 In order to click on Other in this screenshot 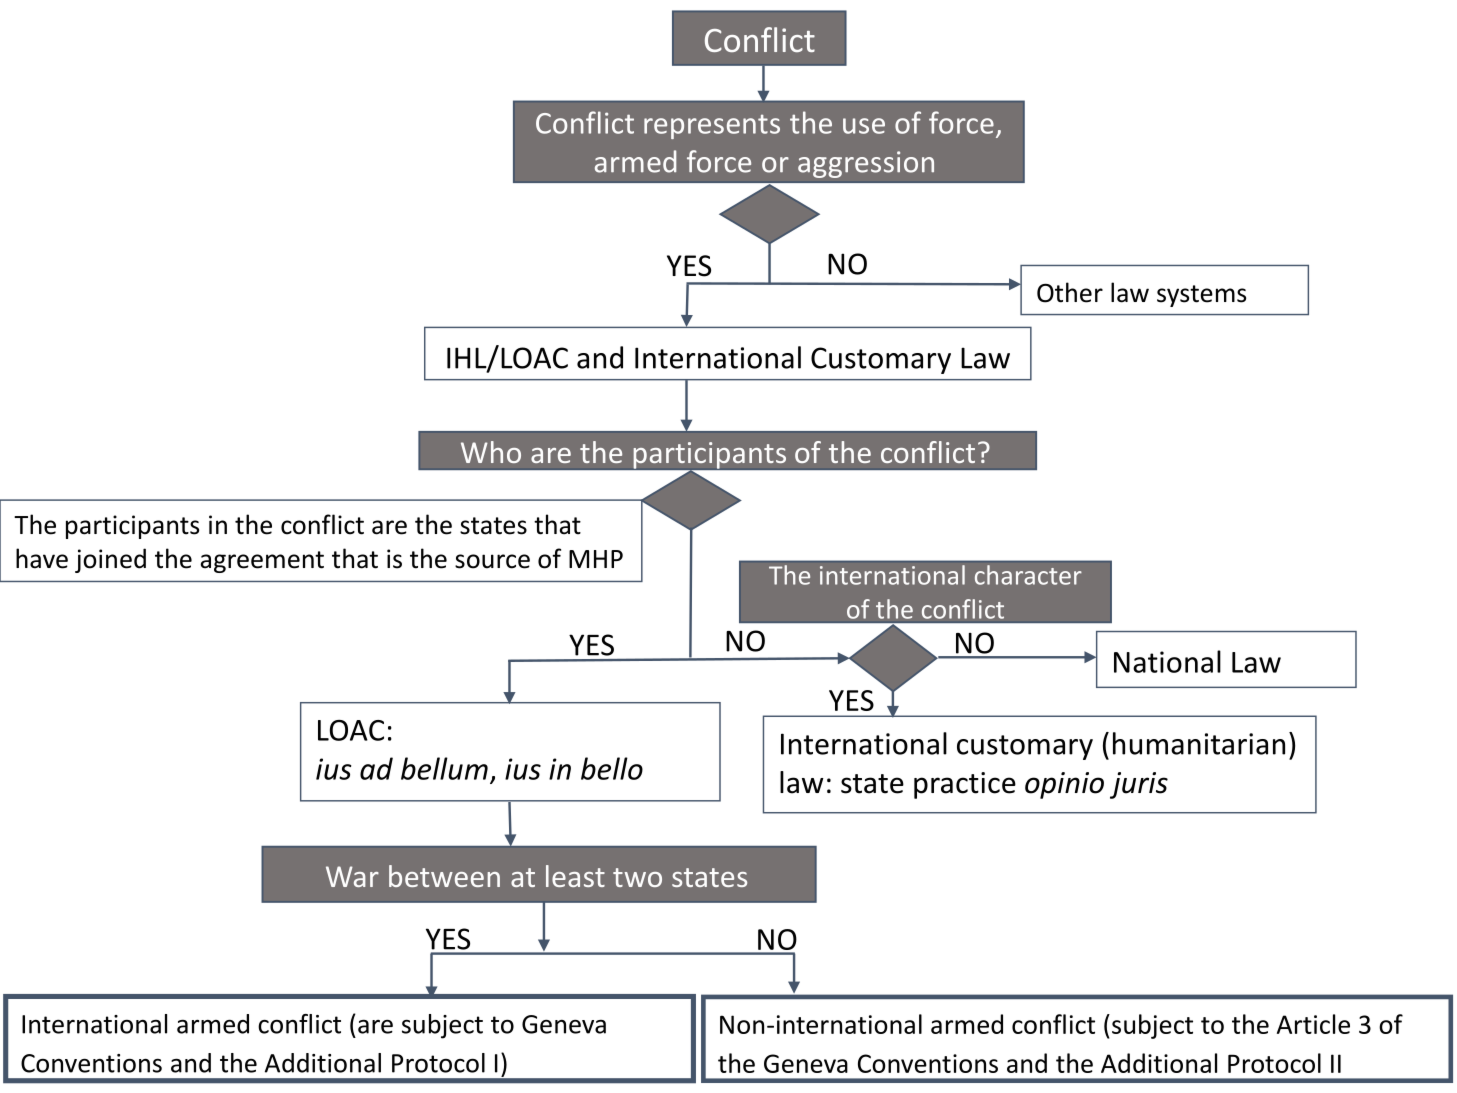, I will do `click(1070, 292)`.
